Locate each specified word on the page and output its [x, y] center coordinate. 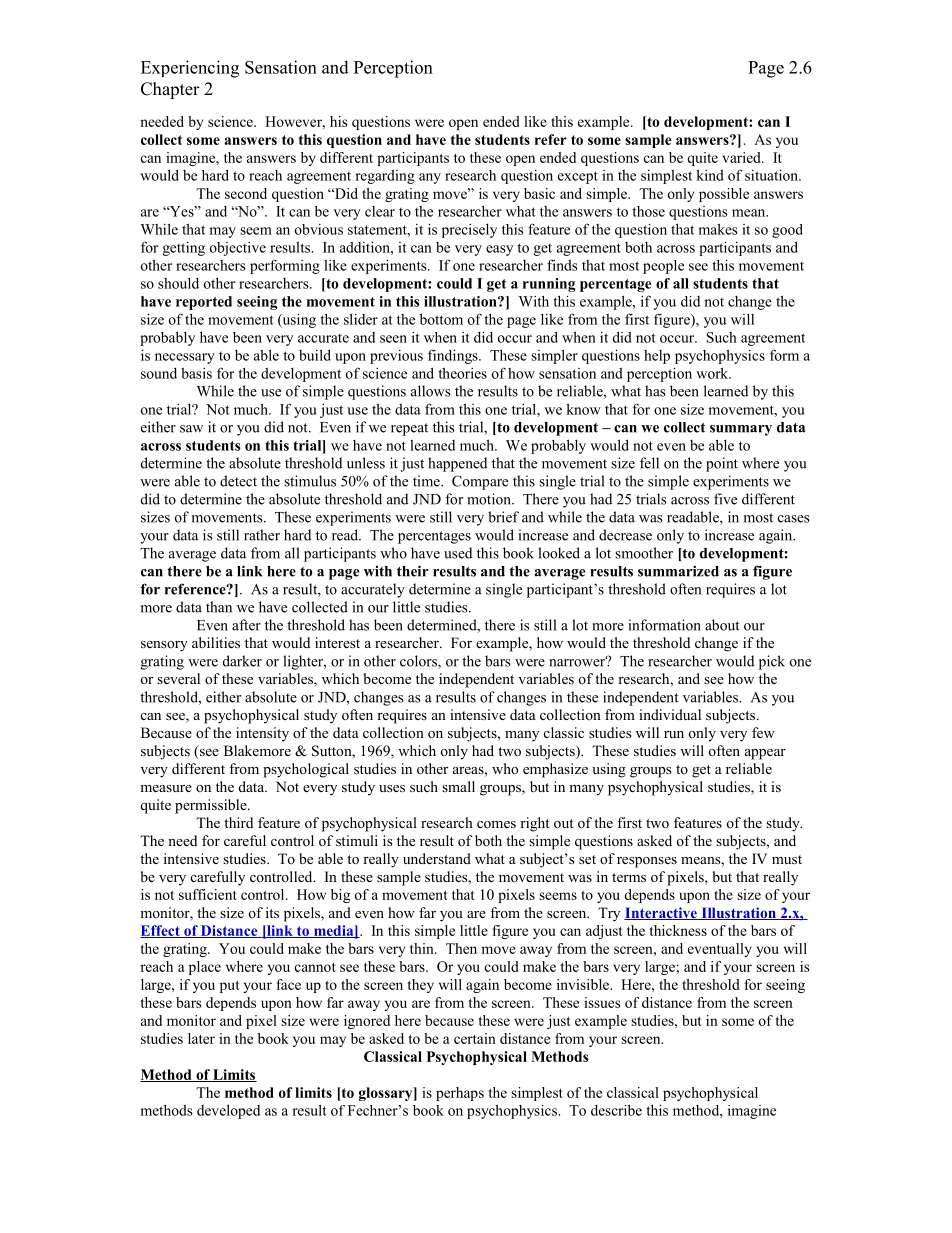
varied [743, 157]
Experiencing [190, 69]
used [458, 553]
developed [228, 1111]
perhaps [460, 1094]
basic [539, 193]
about [722, 625]
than [219, 607]
